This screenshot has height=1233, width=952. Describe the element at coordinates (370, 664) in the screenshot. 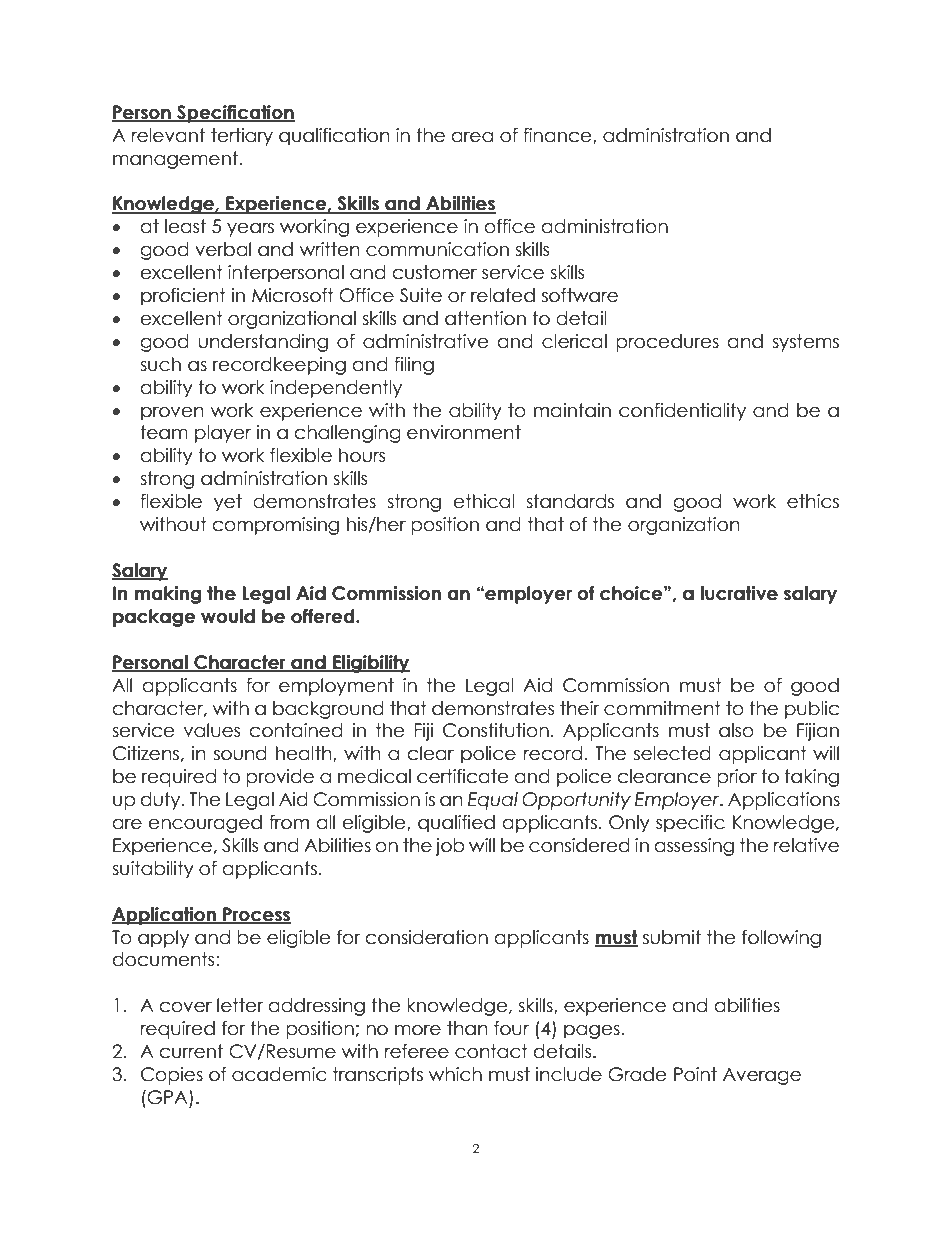

I see `Eligibility` at that location.
